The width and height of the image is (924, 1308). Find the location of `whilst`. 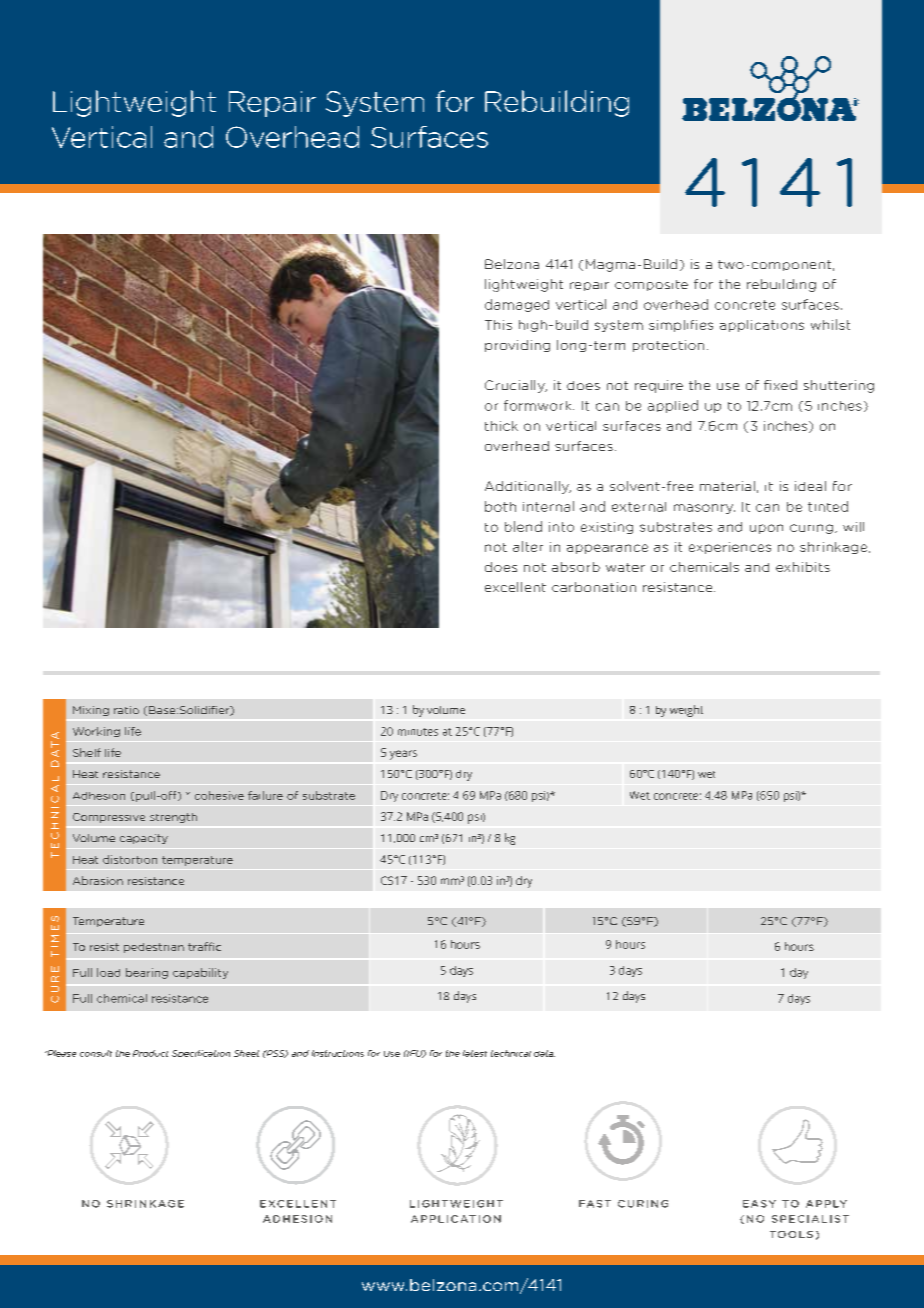

whilst is located at coordinates (830, 324).
